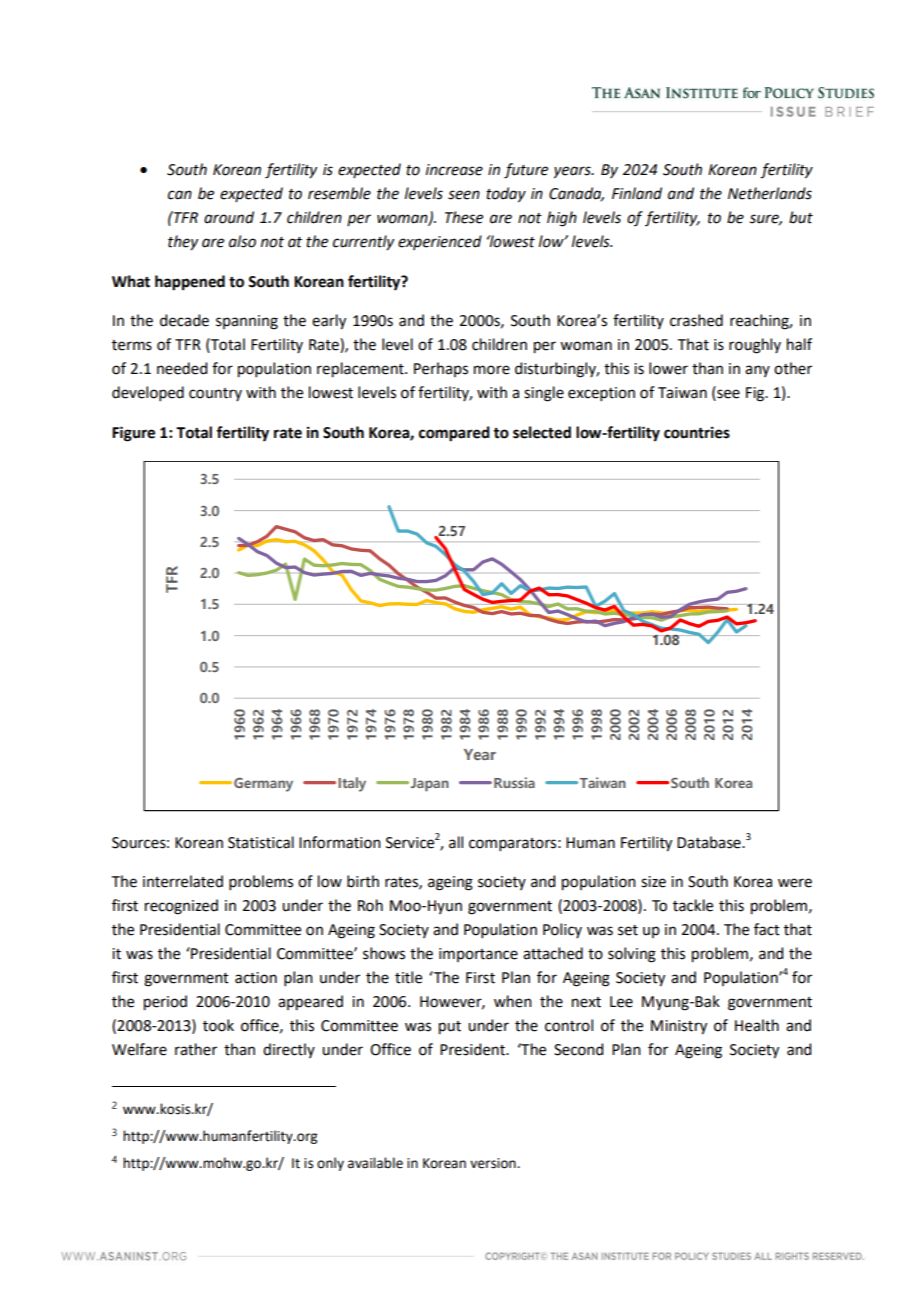  I want to click on tackle, so click(693, 905).
